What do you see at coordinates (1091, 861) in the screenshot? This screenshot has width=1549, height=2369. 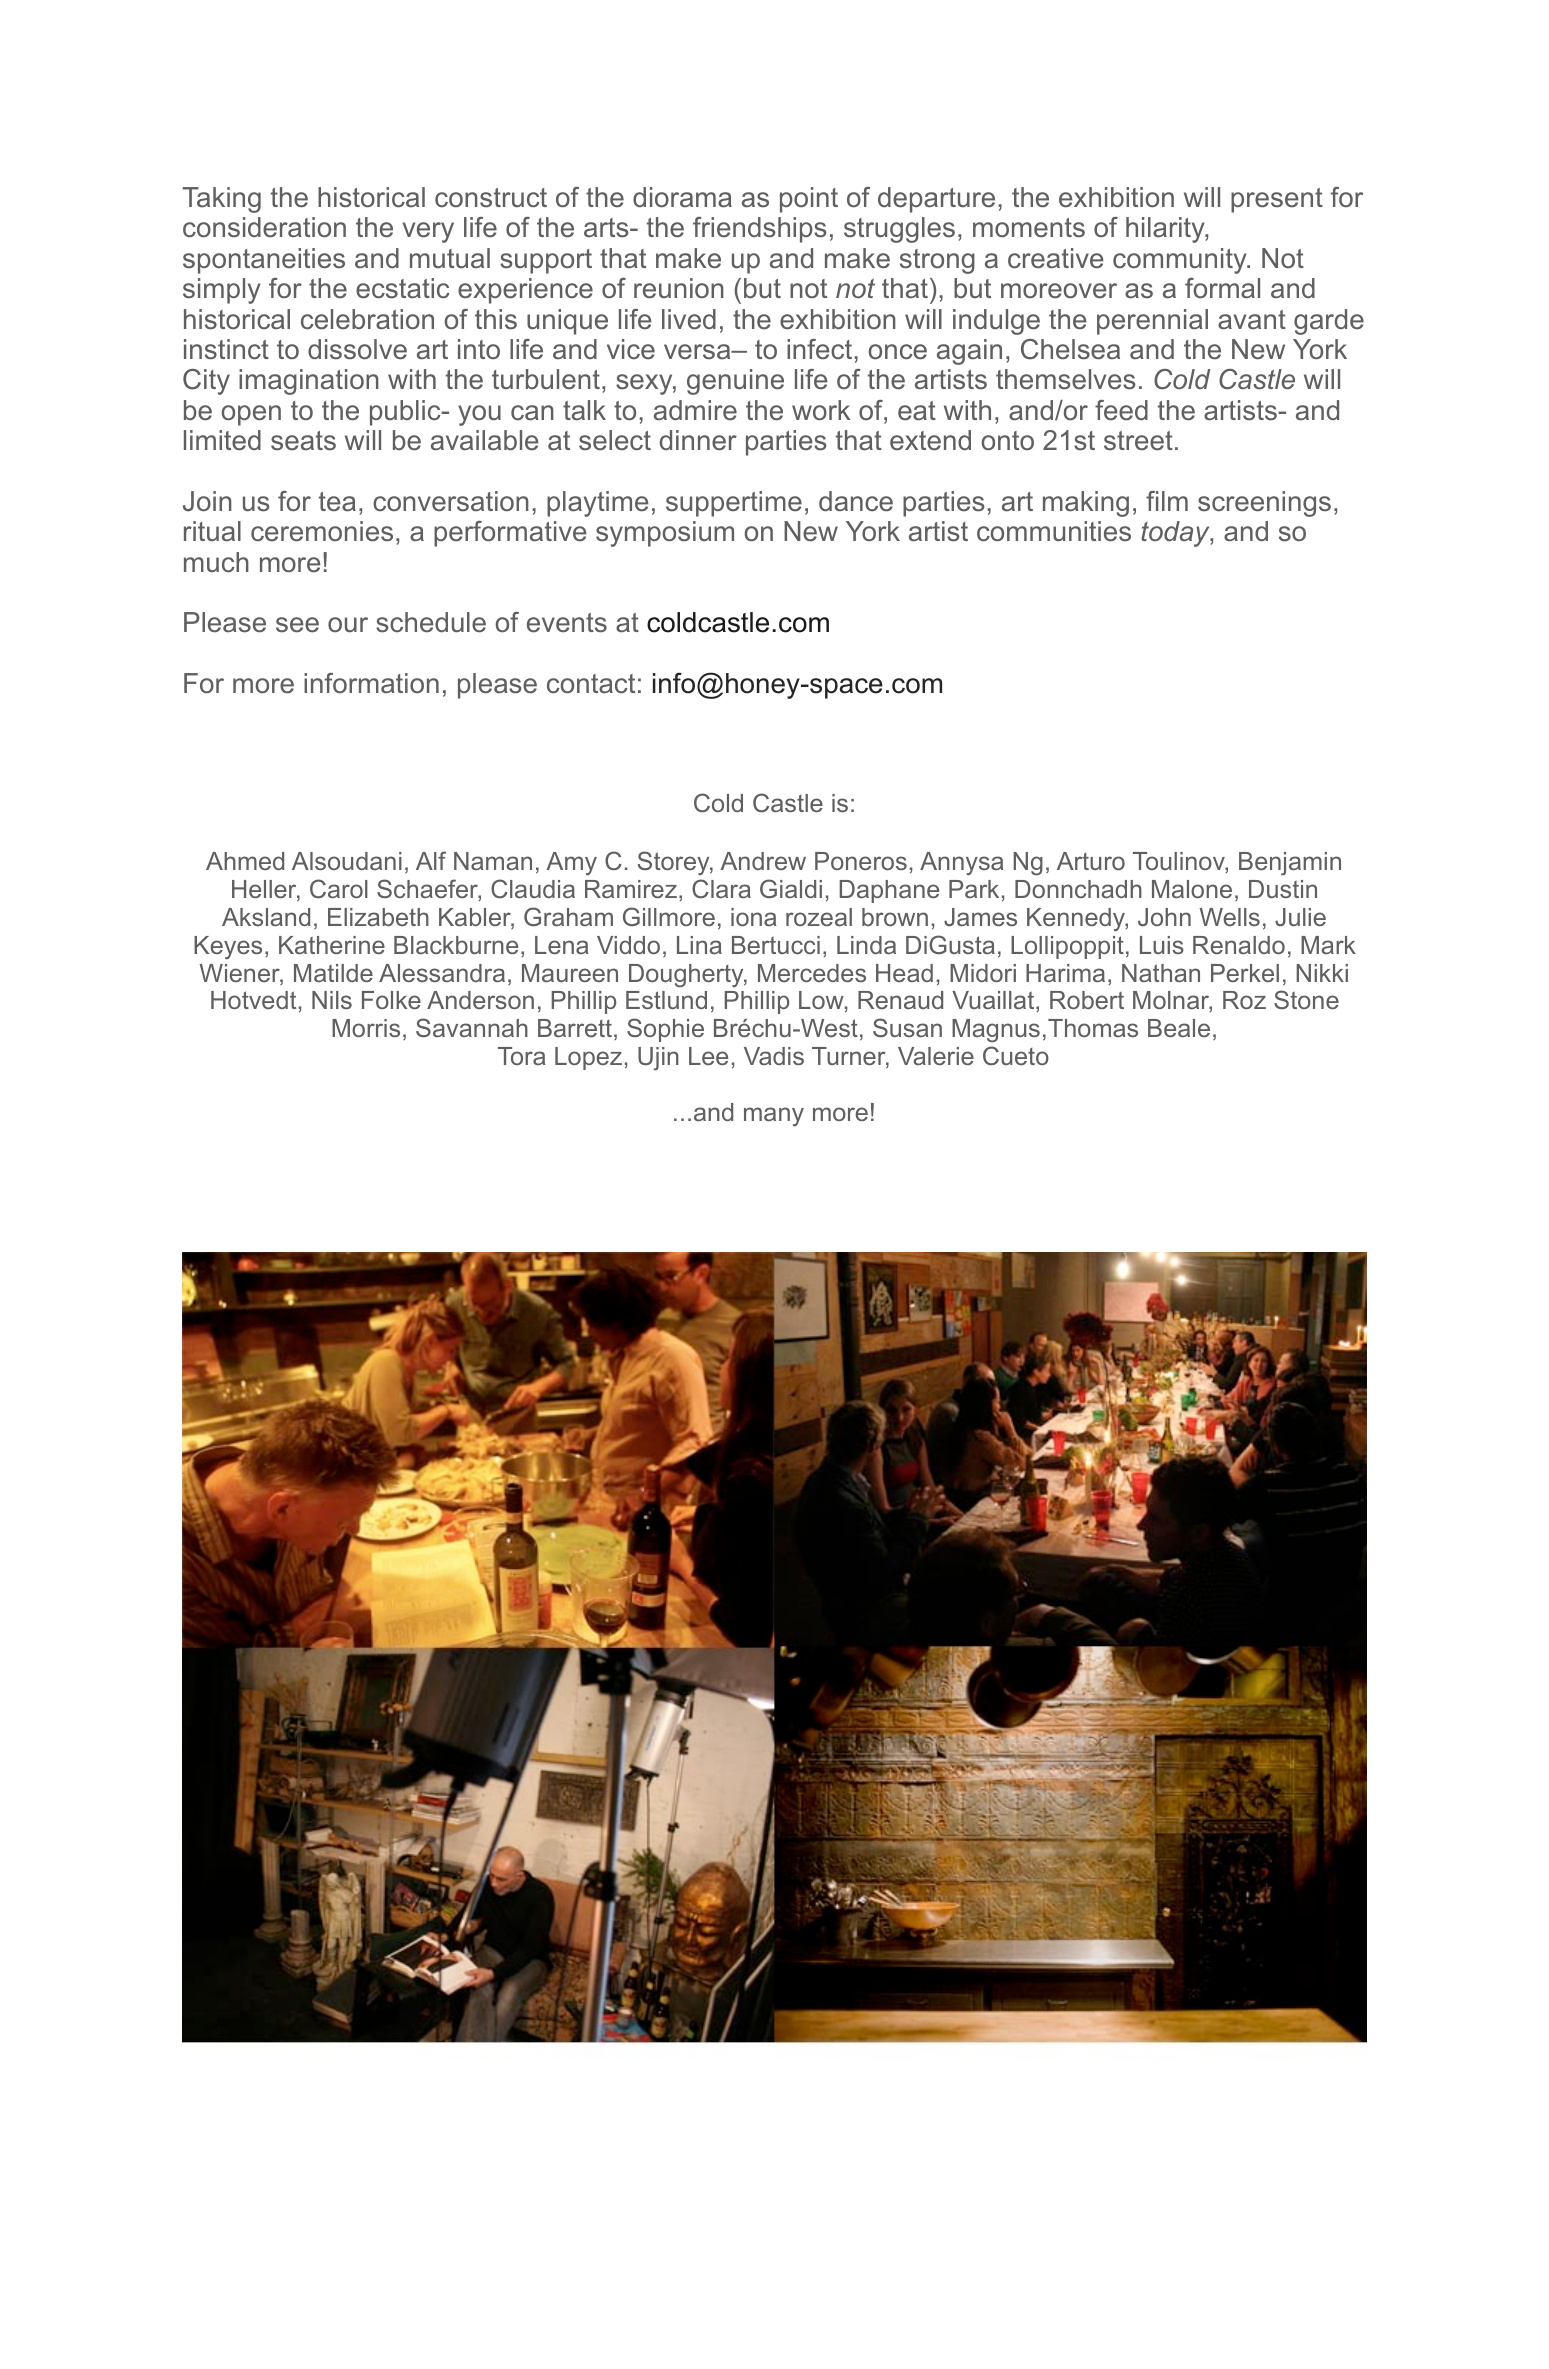 I see `Arturo` at bounding box center [1091, 861].
